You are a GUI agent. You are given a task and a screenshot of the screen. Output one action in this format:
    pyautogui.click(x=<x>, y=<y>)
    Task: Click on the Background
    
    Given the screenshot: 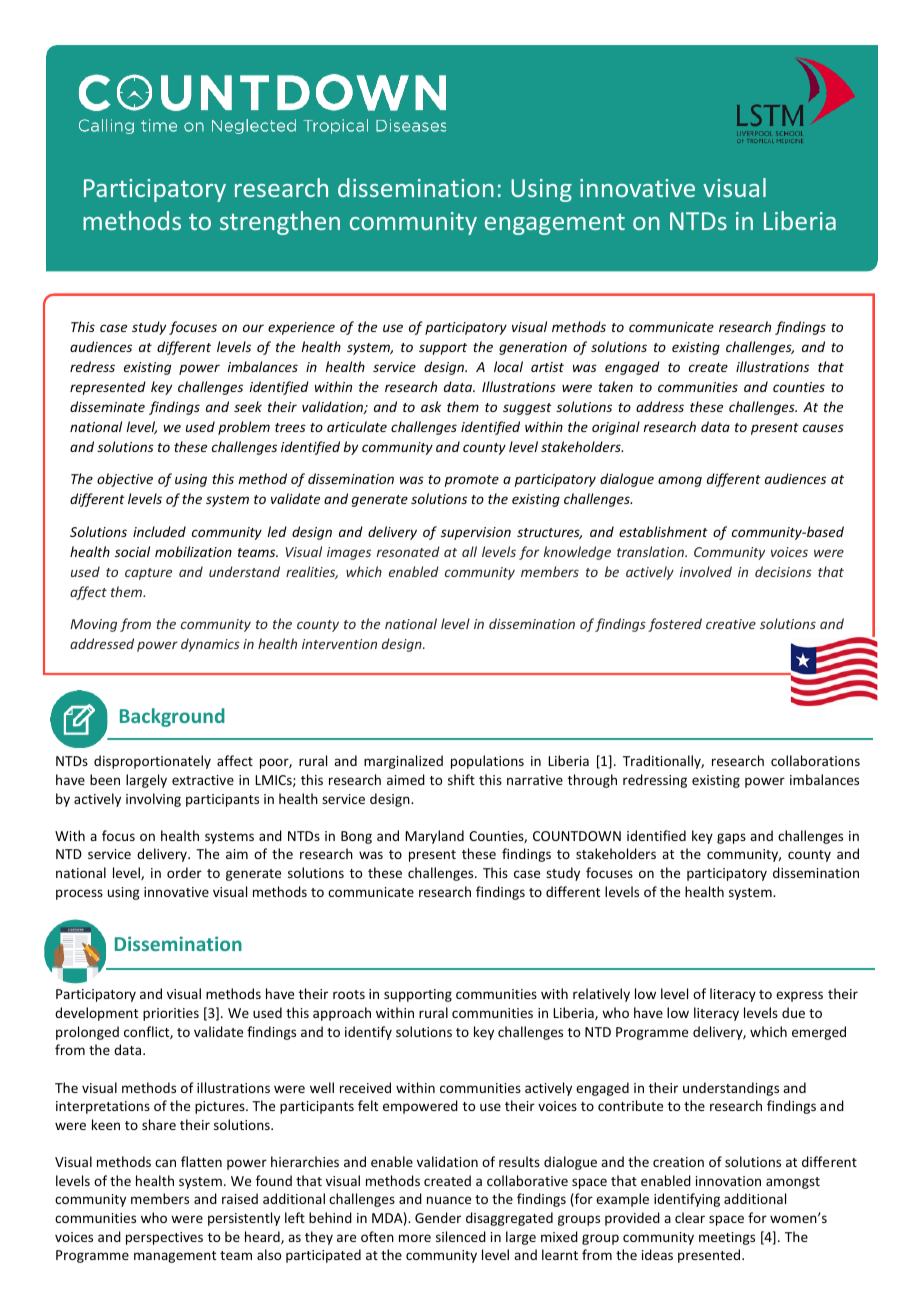 What is the action you would take?
    pyautogui.click(x=172, y=717)
